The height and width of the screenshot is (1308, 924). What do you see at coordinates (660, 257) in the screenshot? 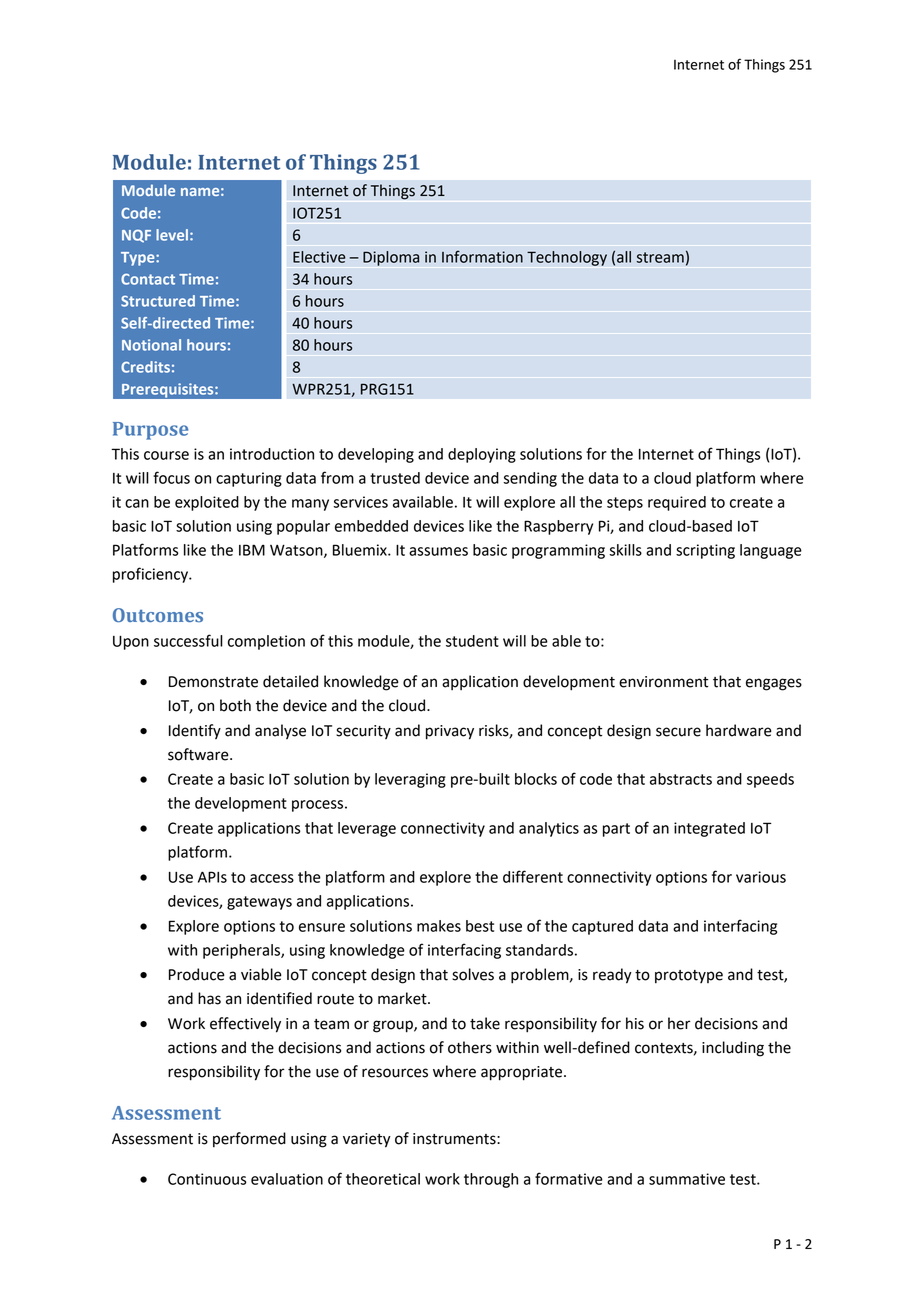
I see `stream` at bounding box center [660, 257].
